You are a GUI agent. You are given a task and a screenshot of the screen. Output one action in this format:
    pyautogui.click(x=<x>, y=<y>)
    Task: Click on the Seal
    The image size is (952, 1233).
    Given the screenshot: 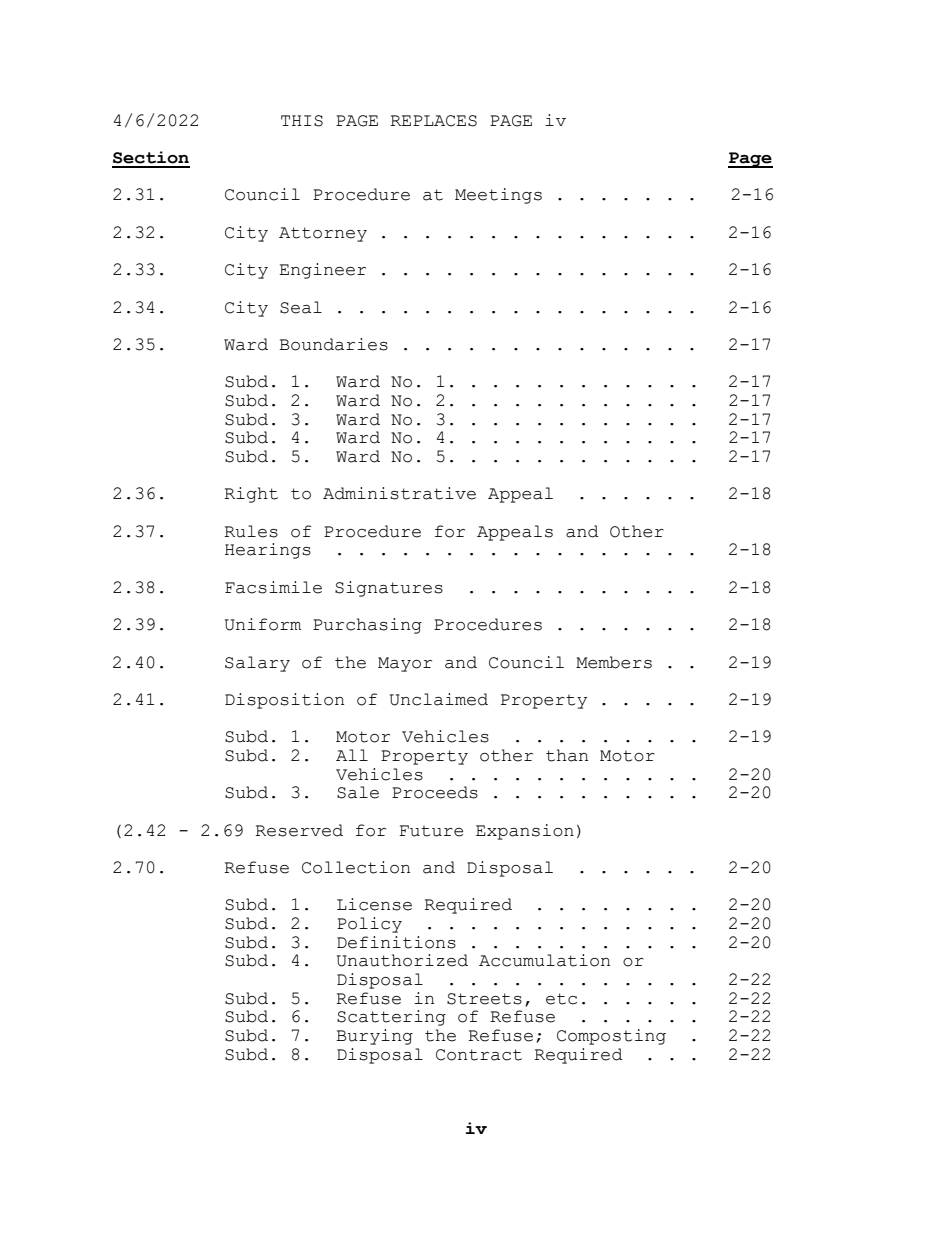 What is the action you would take?
    pyautogui.click(x=301, y=307)
